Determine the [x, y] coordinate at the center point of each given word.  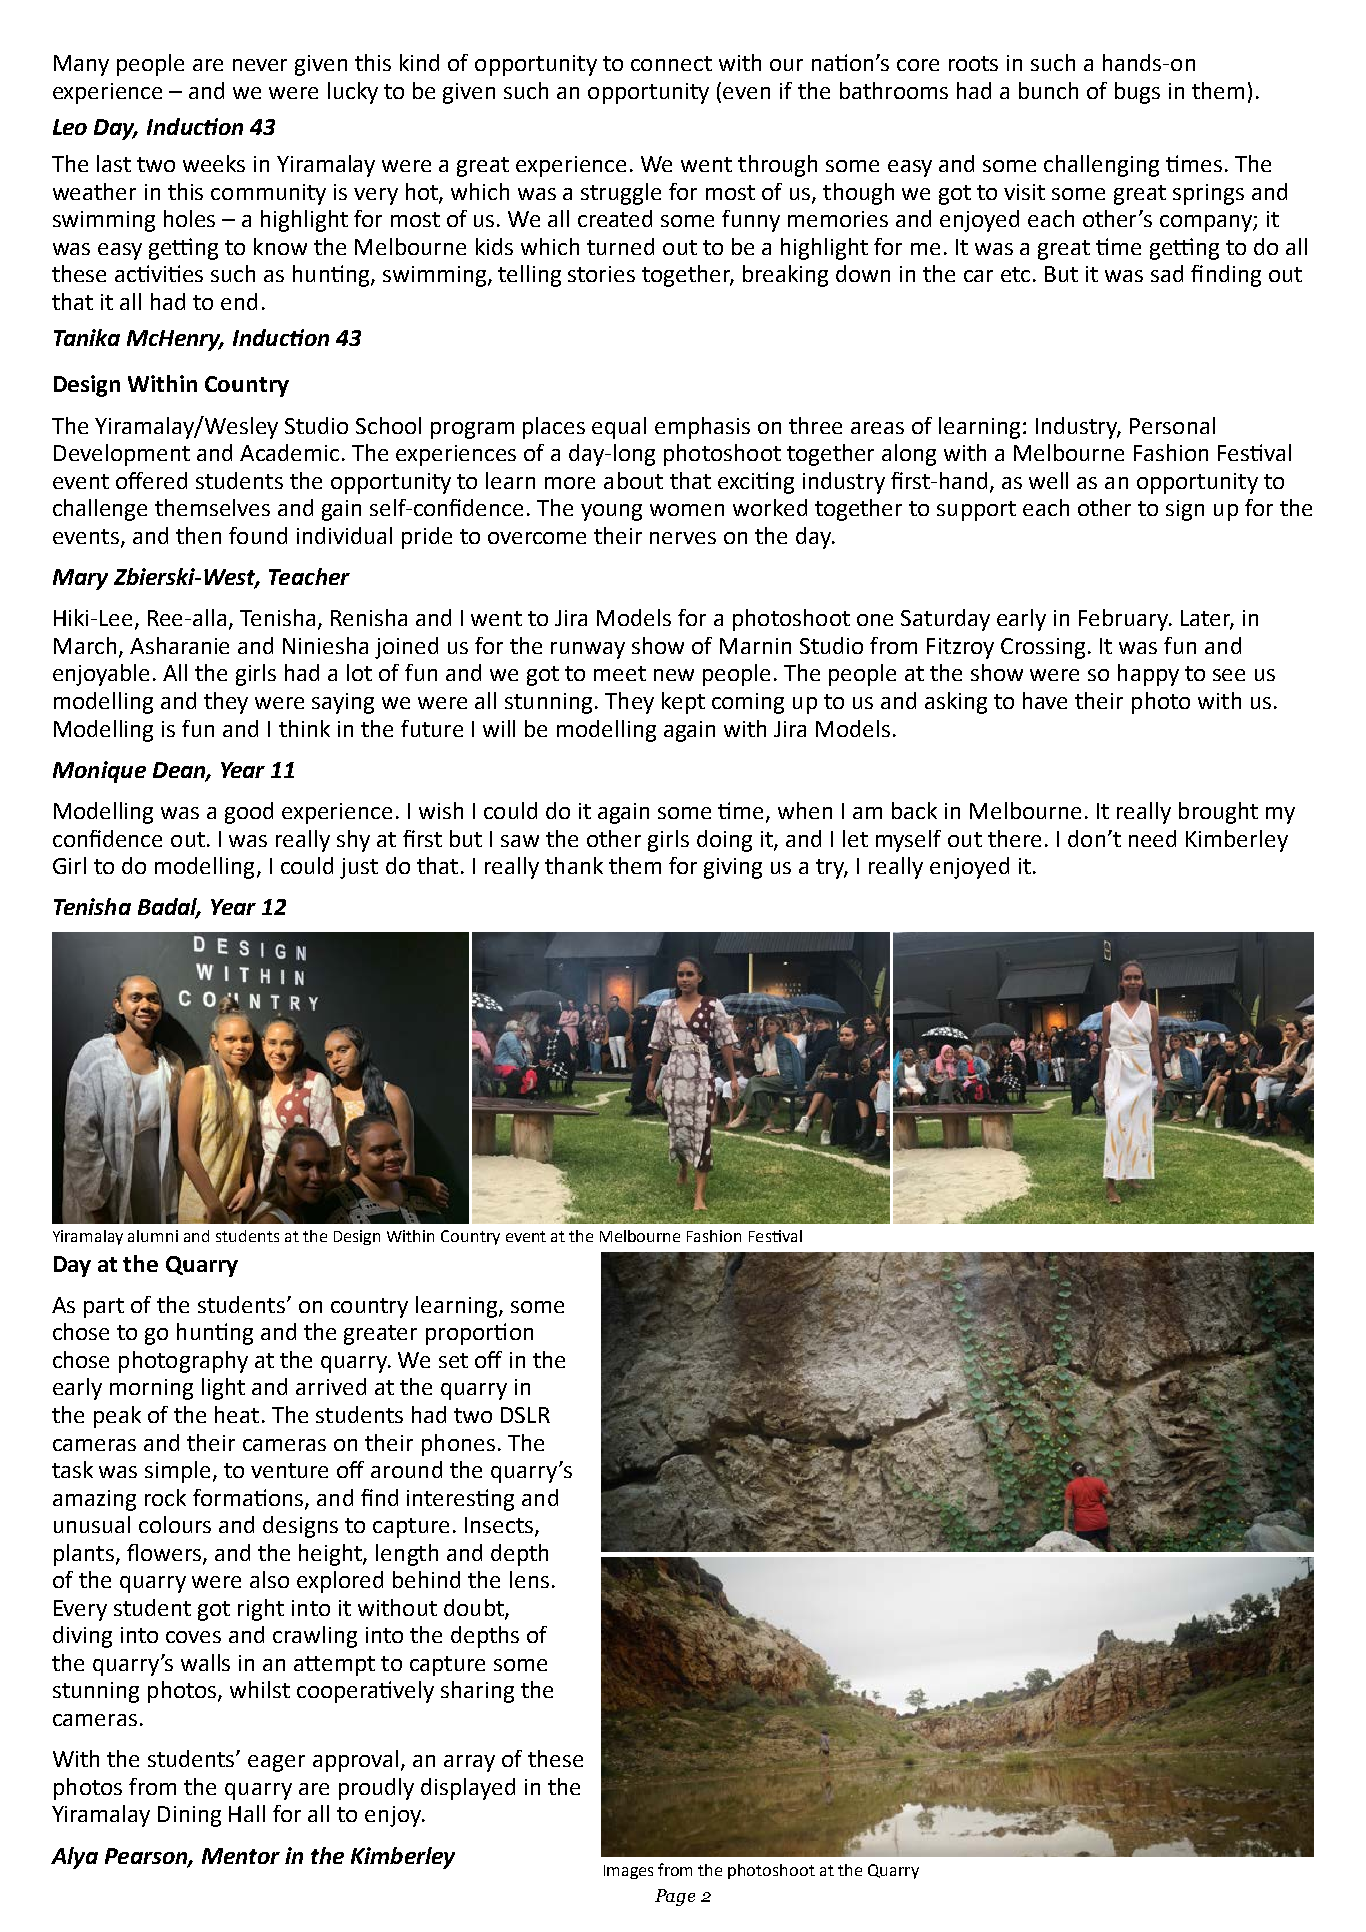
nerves [683, 538]
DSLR [525, 1415]
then [198, 535]
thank [574, 865]
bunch [1048, 90]
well [1048, 480]
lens [529, 1579]
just [359, 868]
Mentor [241, 1856]
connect [671, 63]
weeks [214, 163]
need [1152, 838]
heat [237, 1414]
